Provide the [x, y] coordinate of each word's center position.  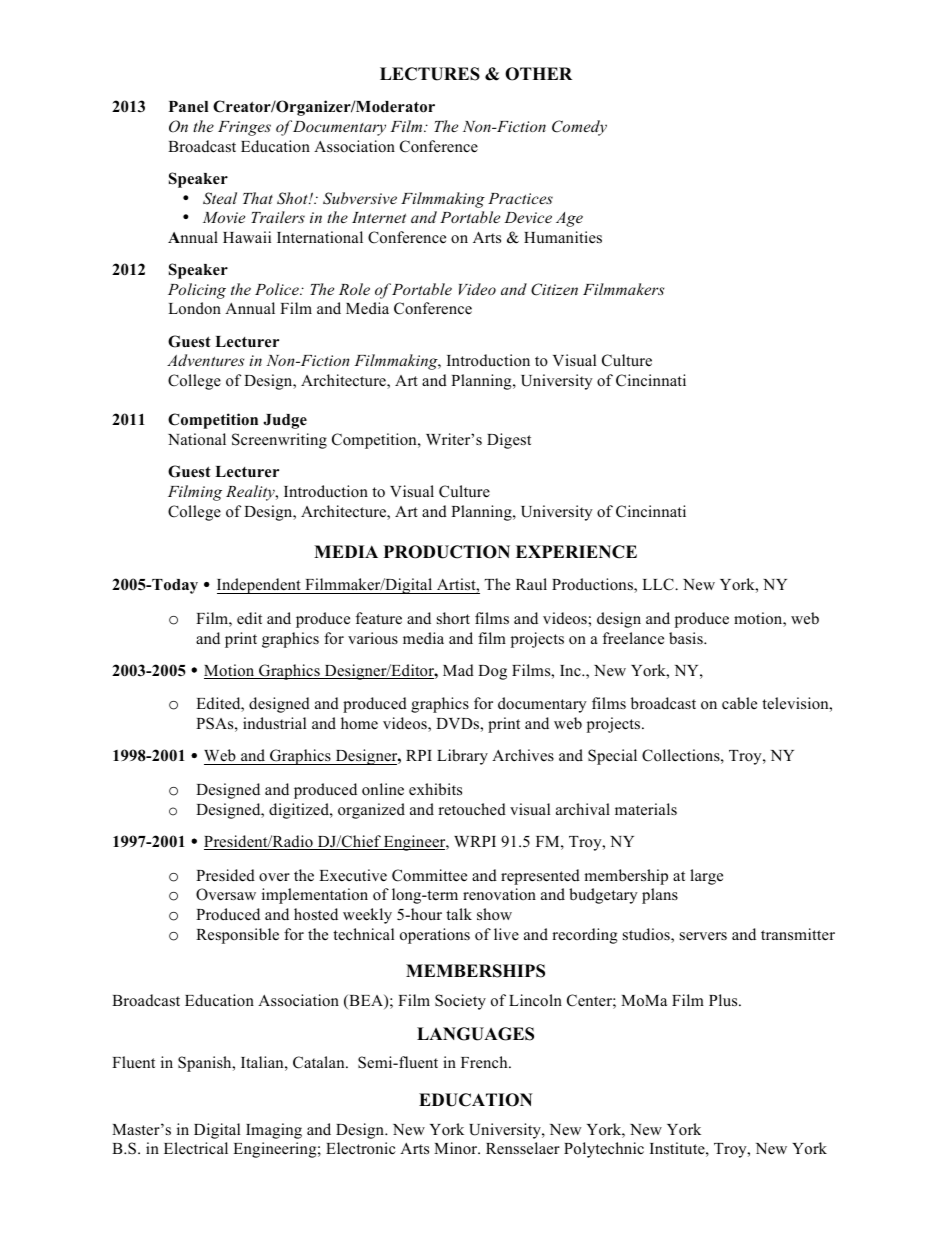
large [706, 877]
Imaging [274, 1131]
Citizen [554, 289]
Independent [260, 586]
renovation [499, 894]
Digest [509, 441]
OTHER [538, 74]
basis [687, 638]
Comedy [579, 128]
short [453, 618]
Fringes [244, 128]
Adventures [205, 360]
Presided [225, 875]
